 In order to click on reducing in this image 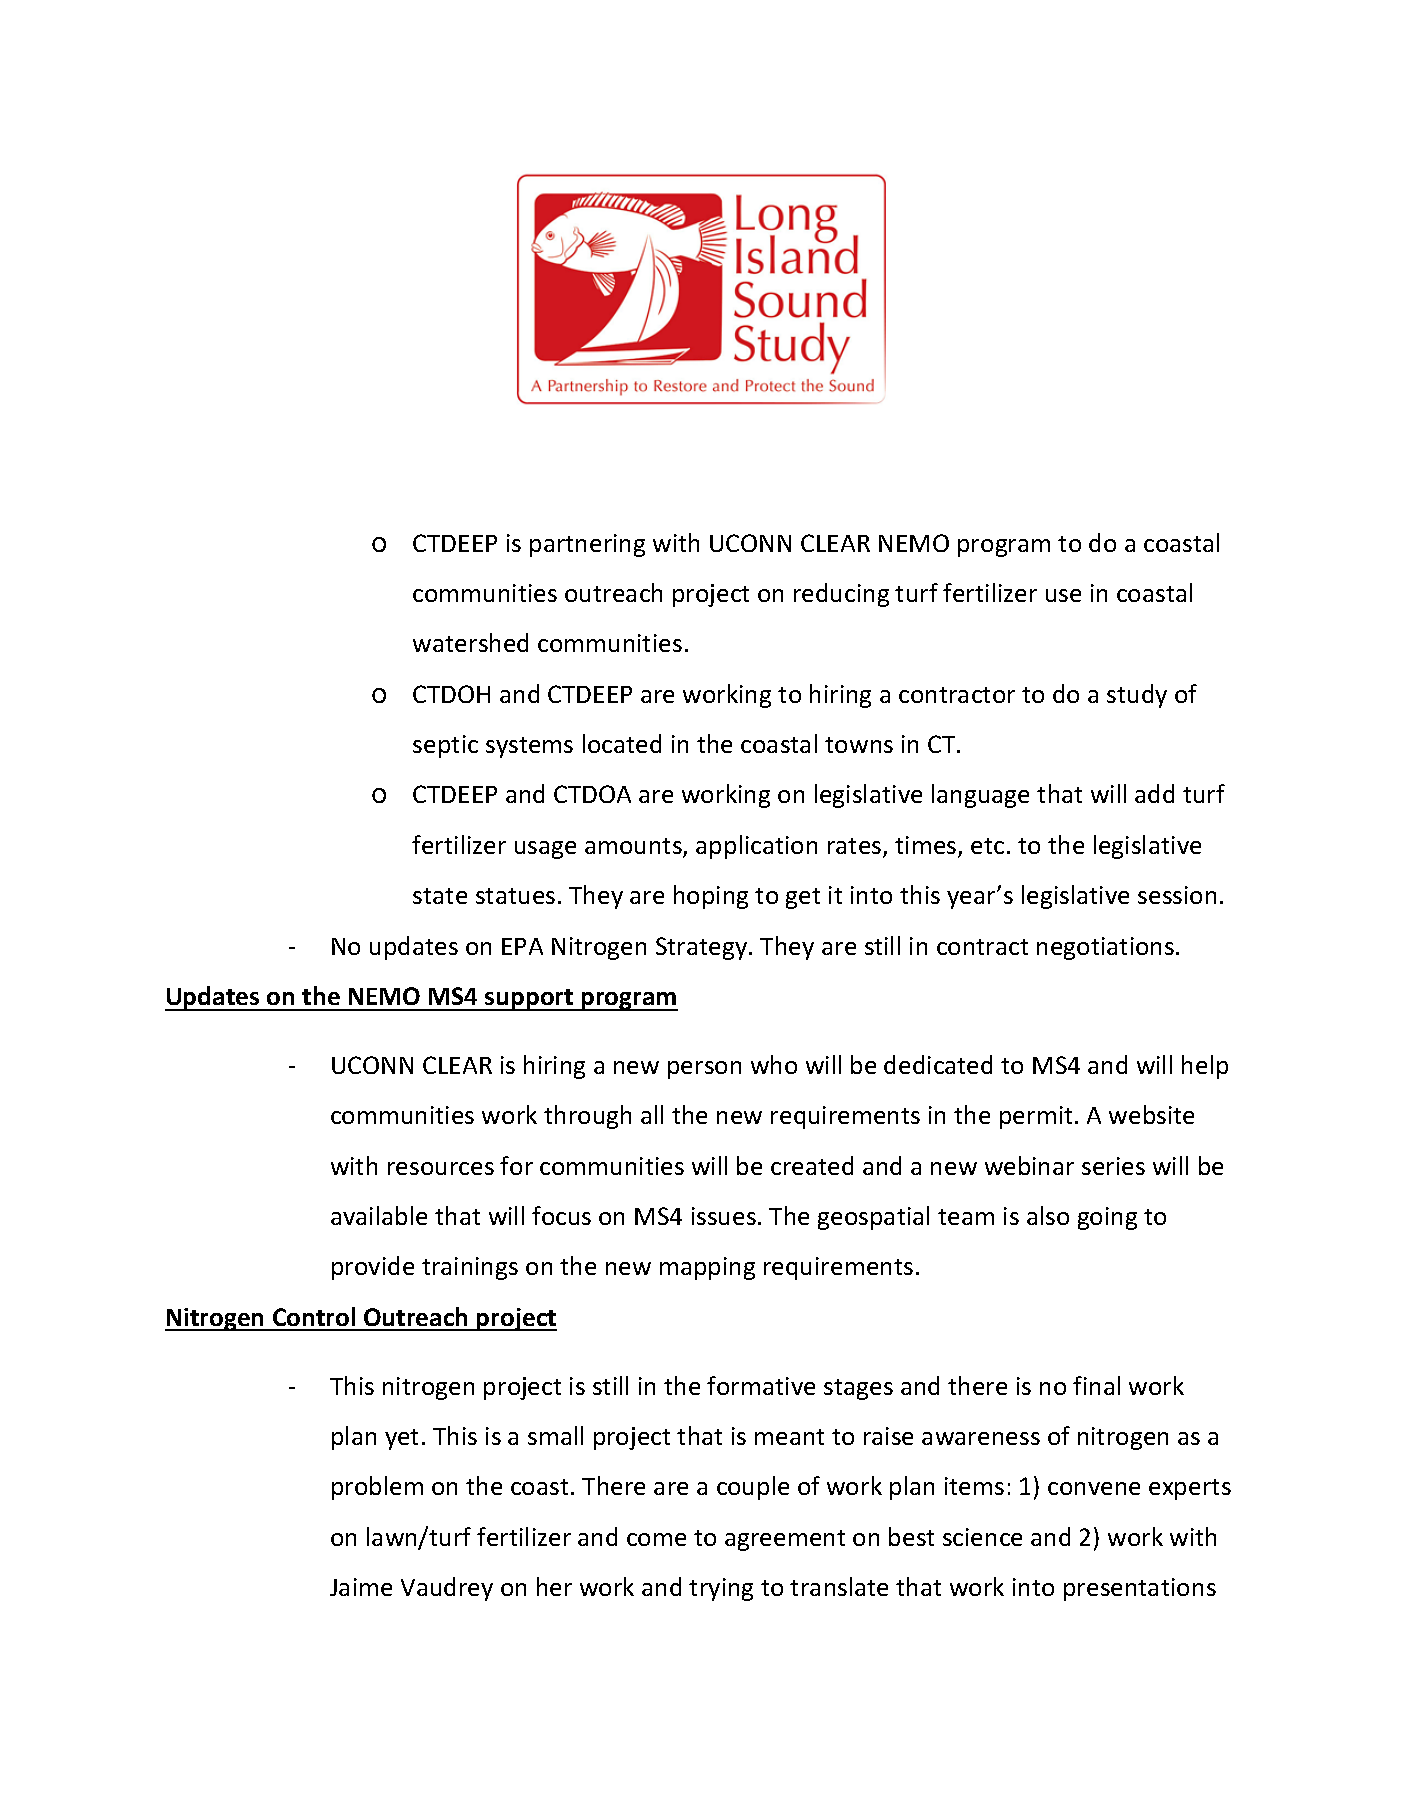, I will do `click(841, 595)`.
